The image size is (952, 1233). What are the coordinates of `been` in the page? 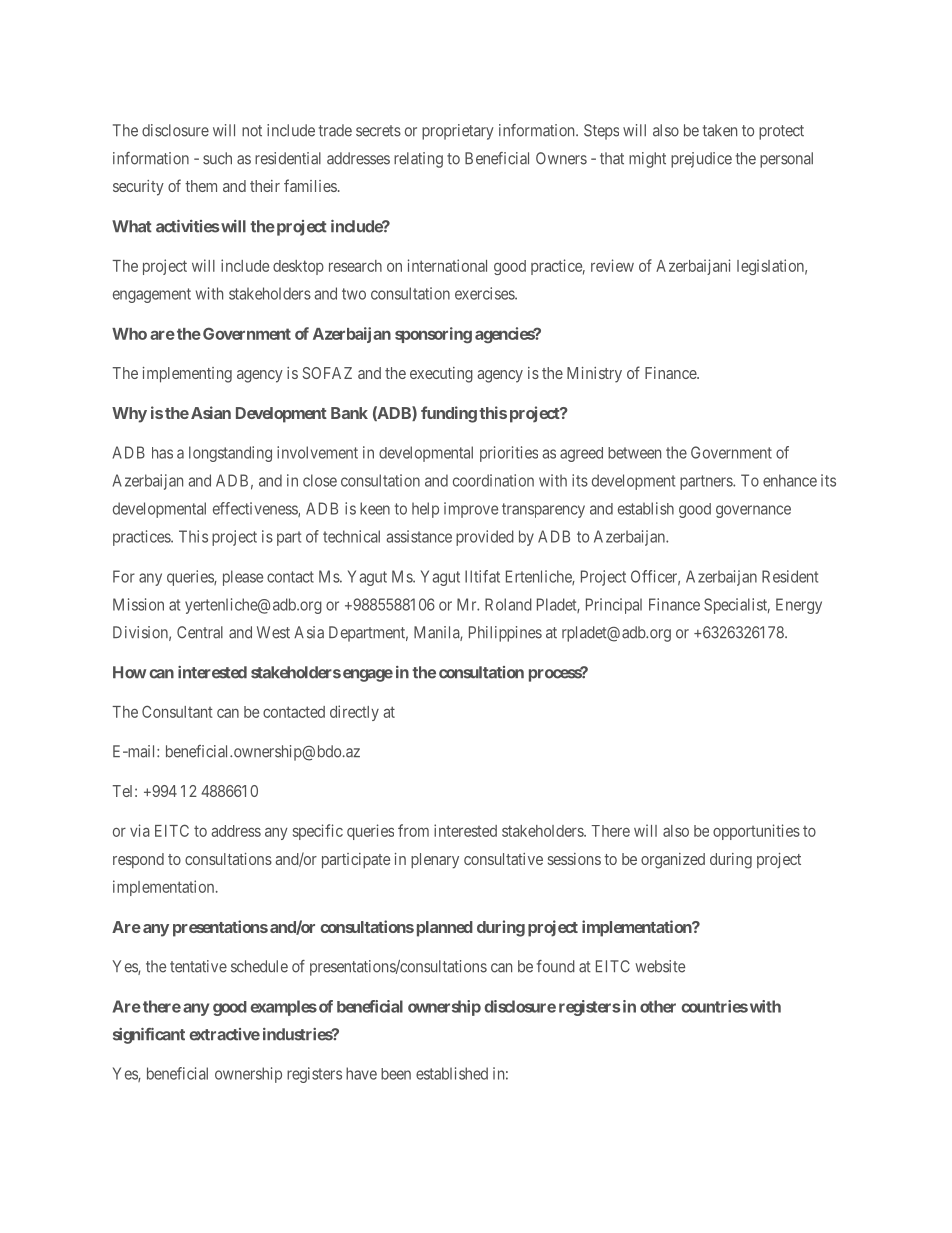 It's located at (396, 1074).
